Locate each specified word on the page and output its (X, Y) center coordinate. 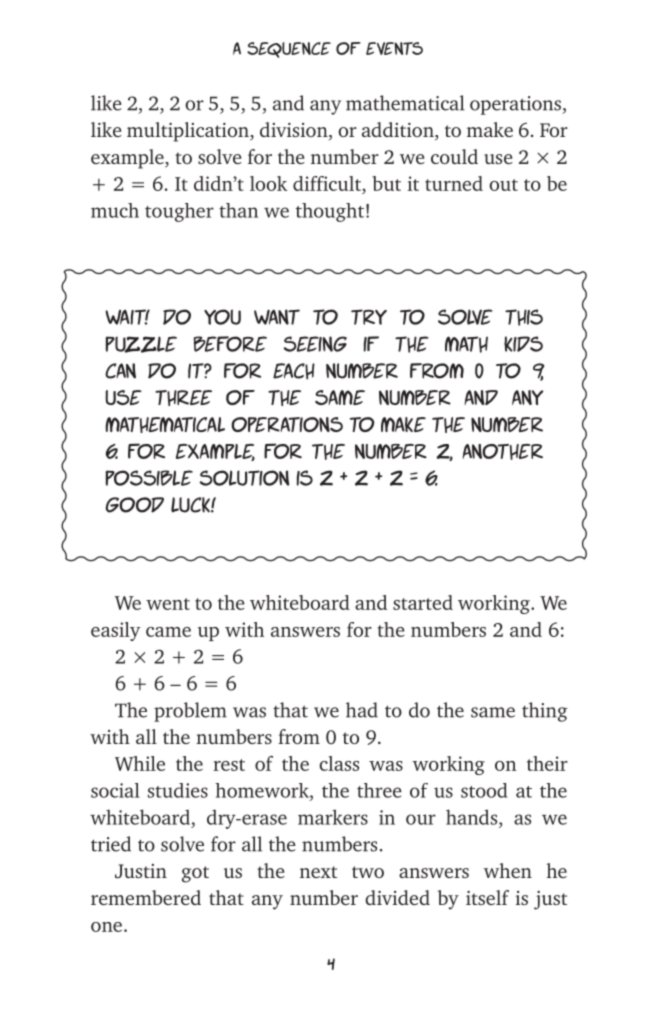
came (168, 632)
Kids (523, 344)
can (120, 371)
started (423, 602)
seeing (315, 344)
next (318, 872)
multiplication (189, 132)
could (454, 156)
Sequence (289, 50)
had (362, 710)
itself (487, 897)
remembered (146, 897)
